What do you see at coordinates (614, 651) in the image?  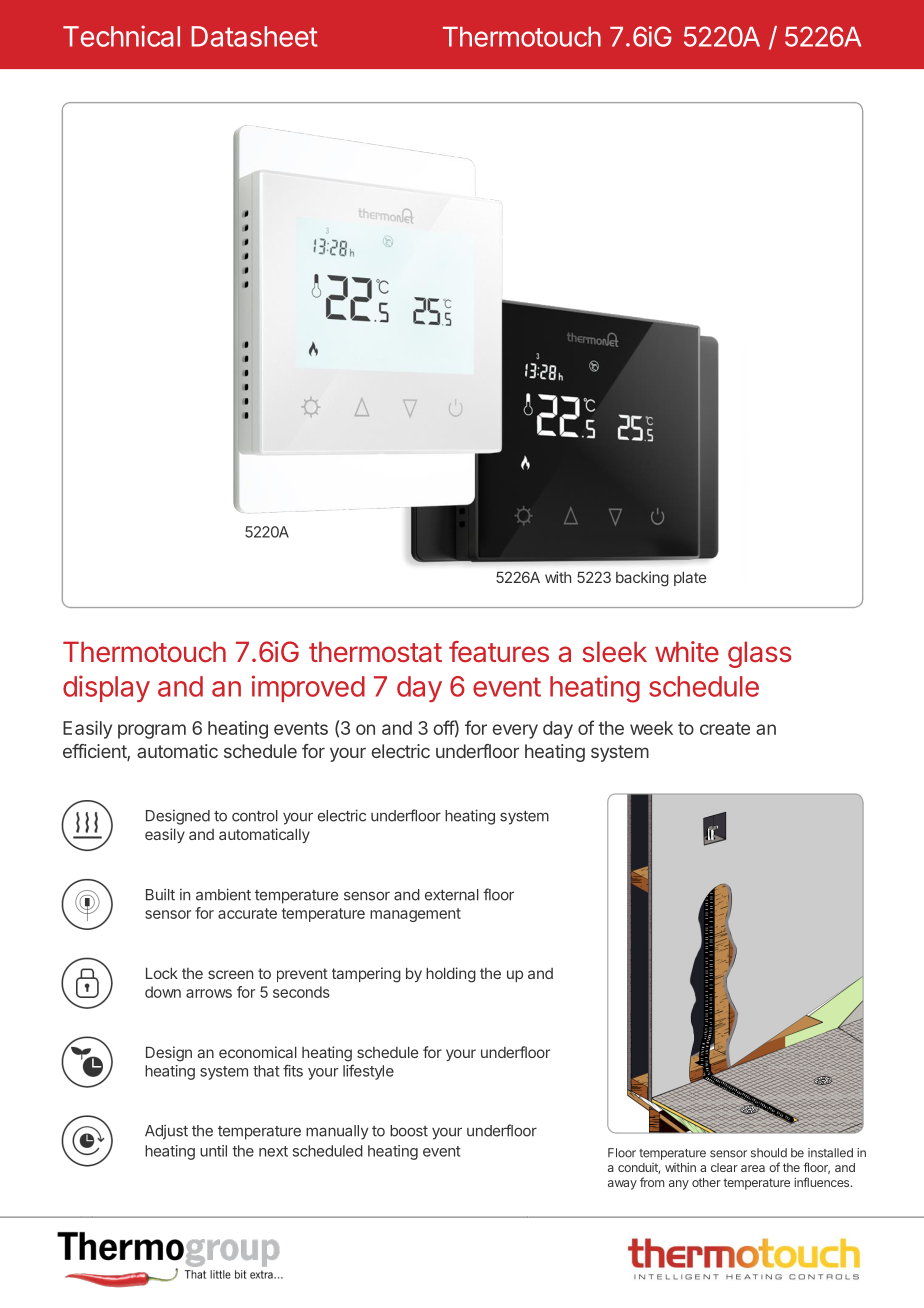 I see `sleek` at bounding box center [614, 651].
